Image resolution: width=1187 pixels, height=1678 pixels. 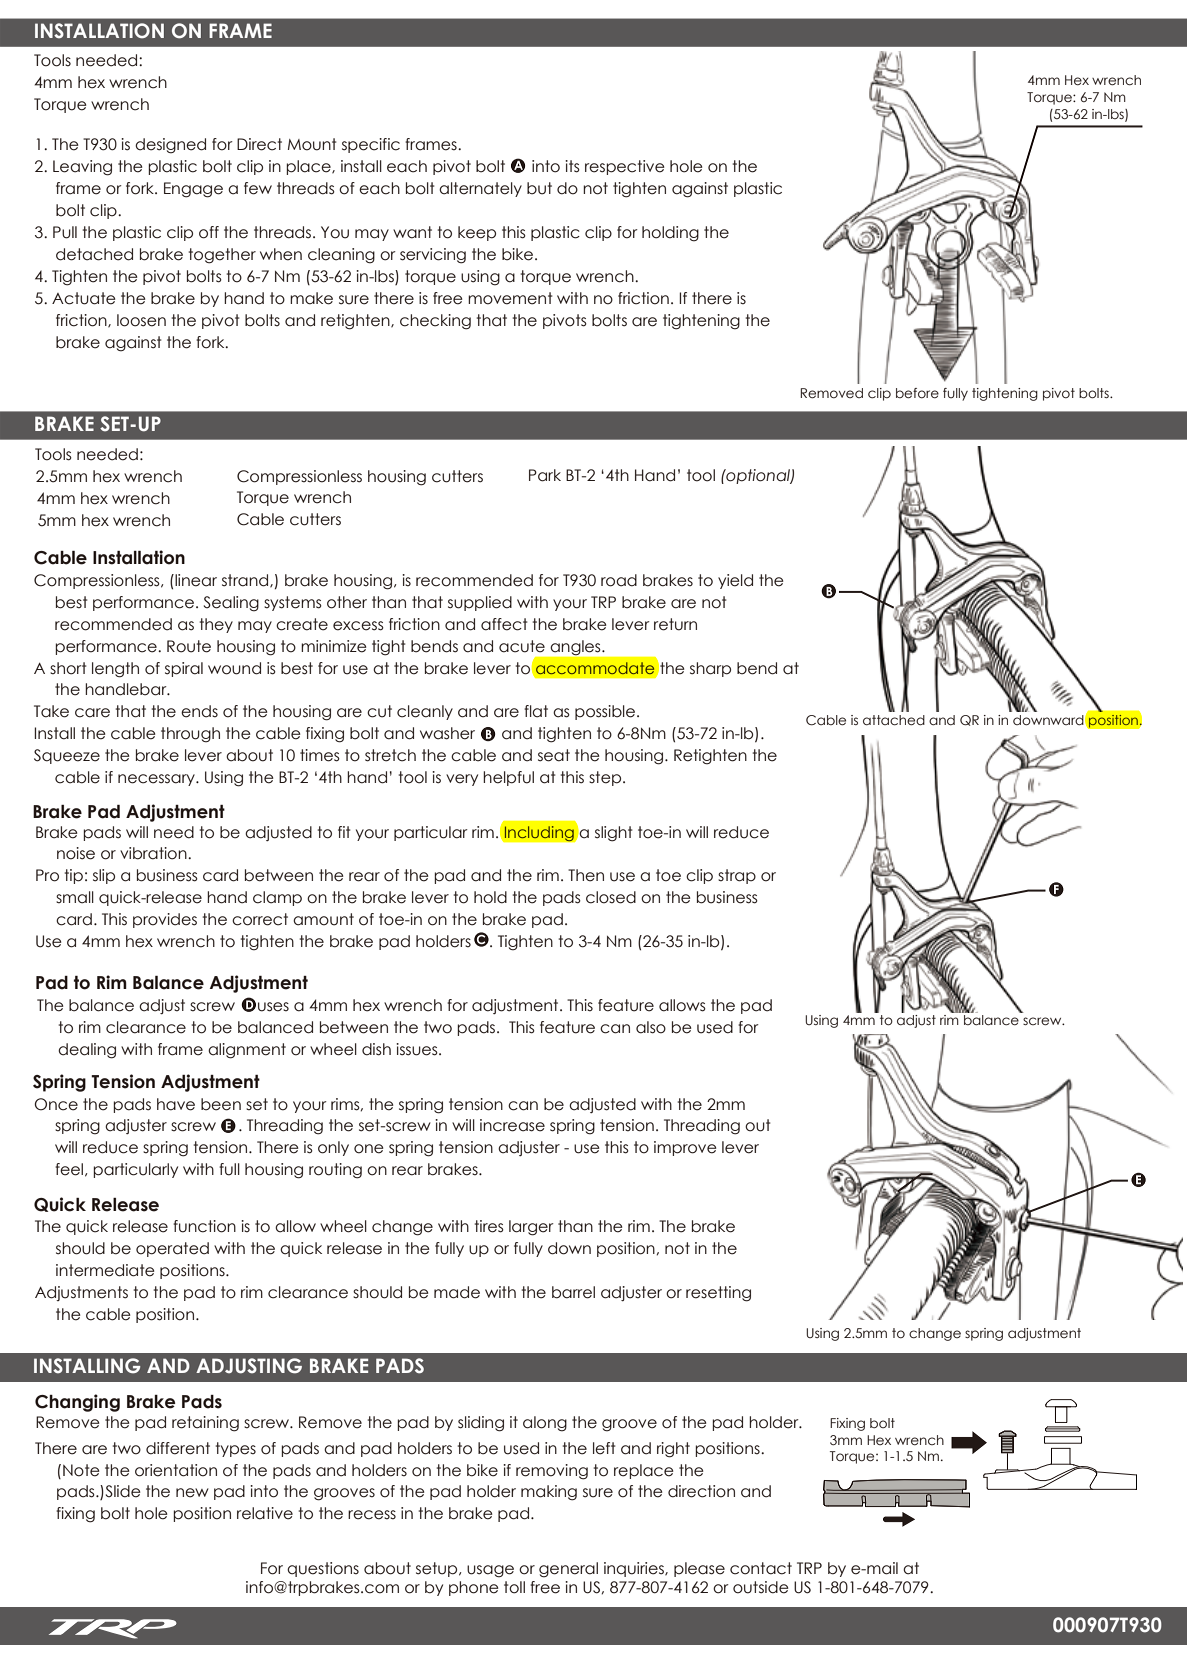 I want to click on Engage, so click(x=193, y=190).
